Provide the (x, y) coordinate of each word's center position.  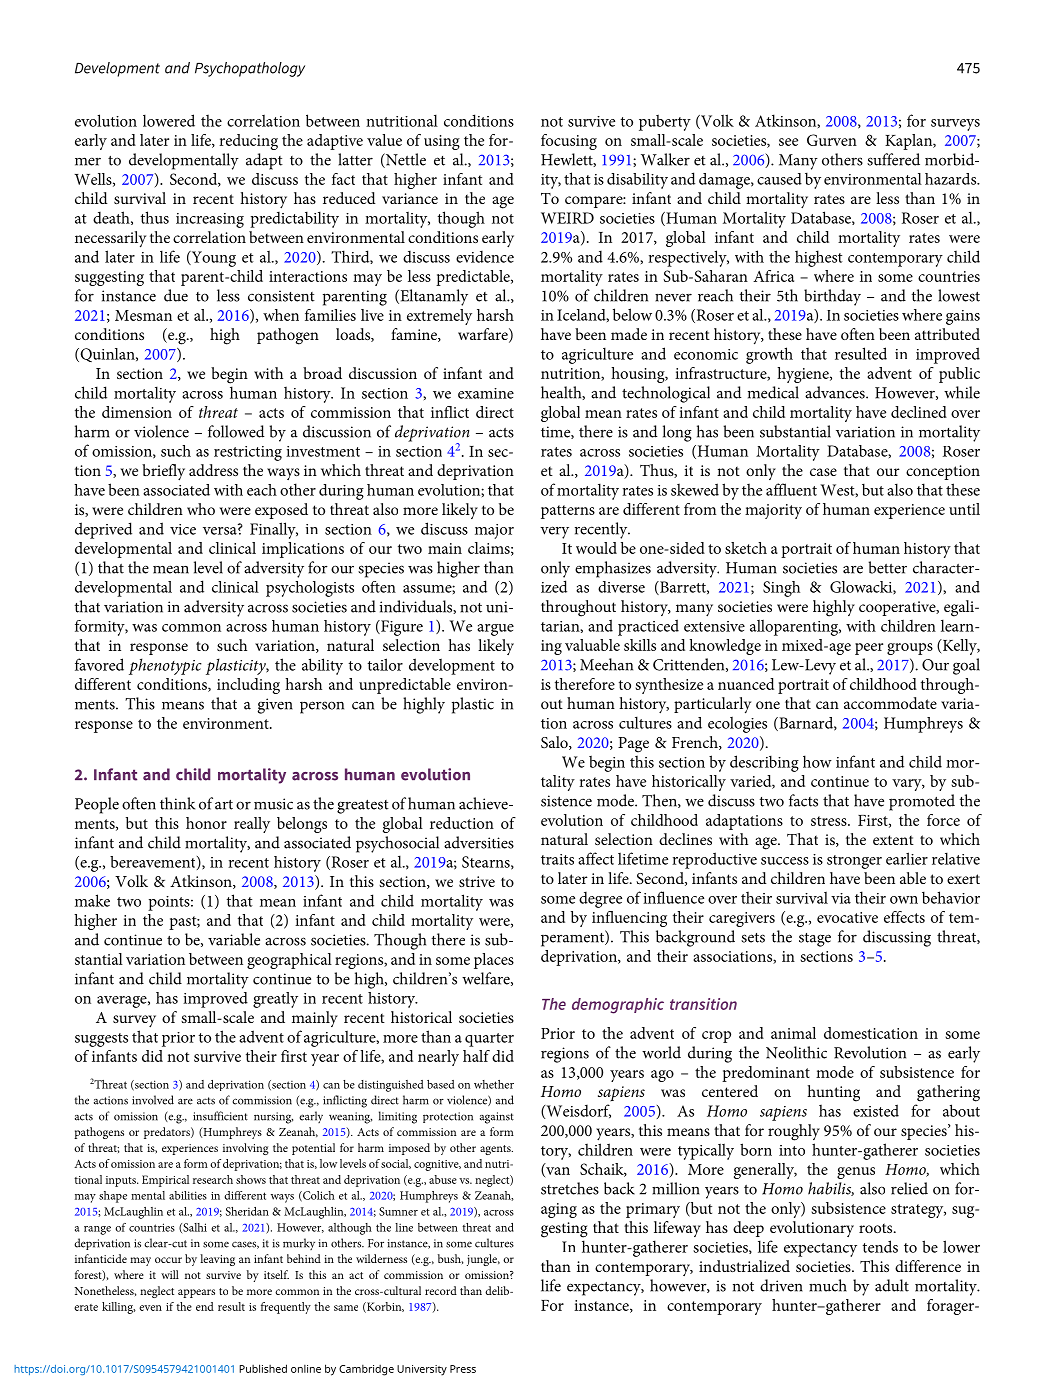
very (554, 532)
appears (196, 1293)
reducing (248, 142)
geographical (289, 961)
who (201, 509)
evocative (847, 917)
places (494, 961)
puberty (665, 122)
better (887, 567)
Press (463, 1369)
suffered (893, 159)
